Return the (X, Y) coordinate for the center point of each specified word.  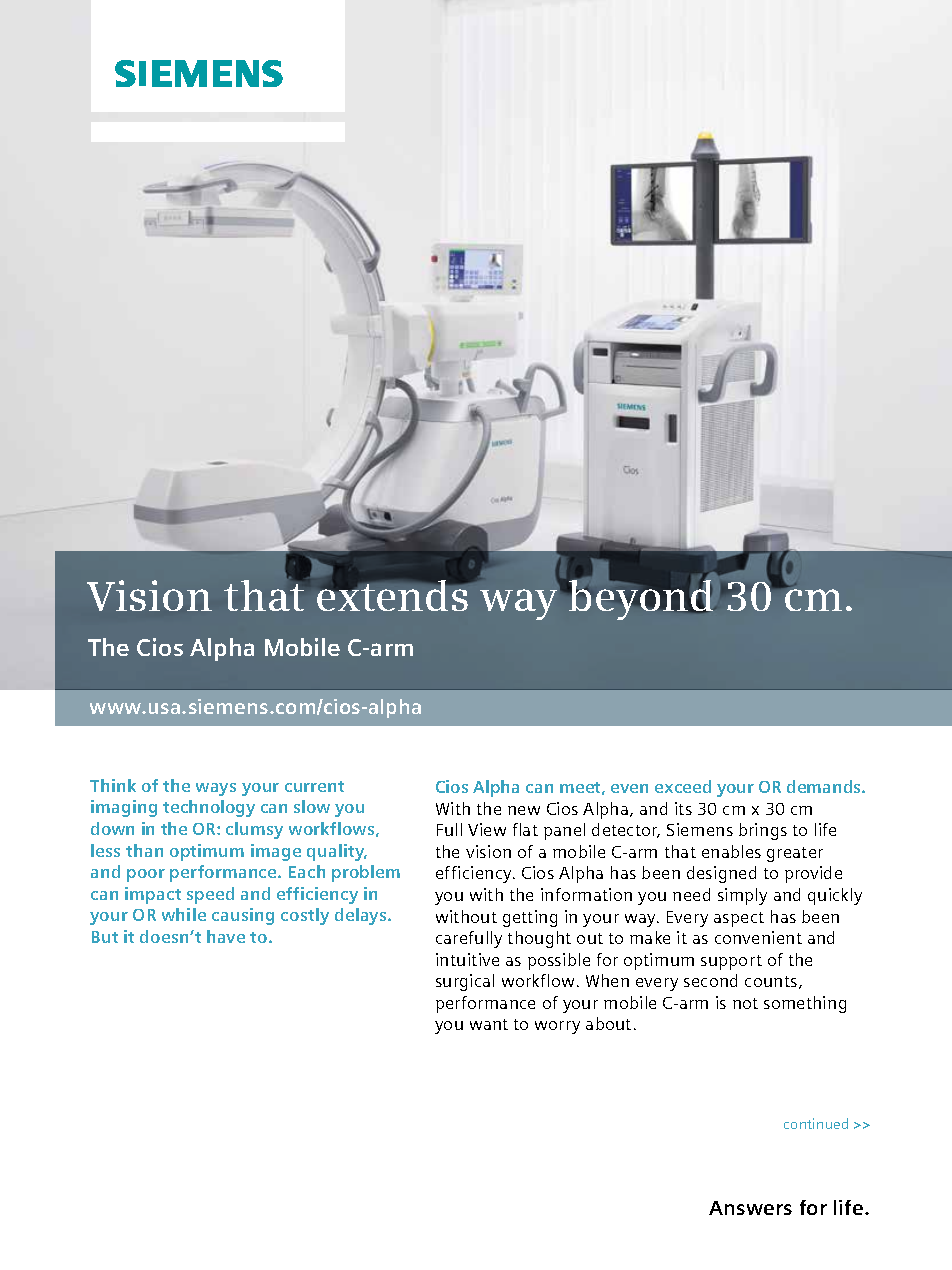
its (683, 808)
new (524, 810)
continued (816, 1123)
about (608, 1023)
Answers (750, 1208)
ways (216, 789)
